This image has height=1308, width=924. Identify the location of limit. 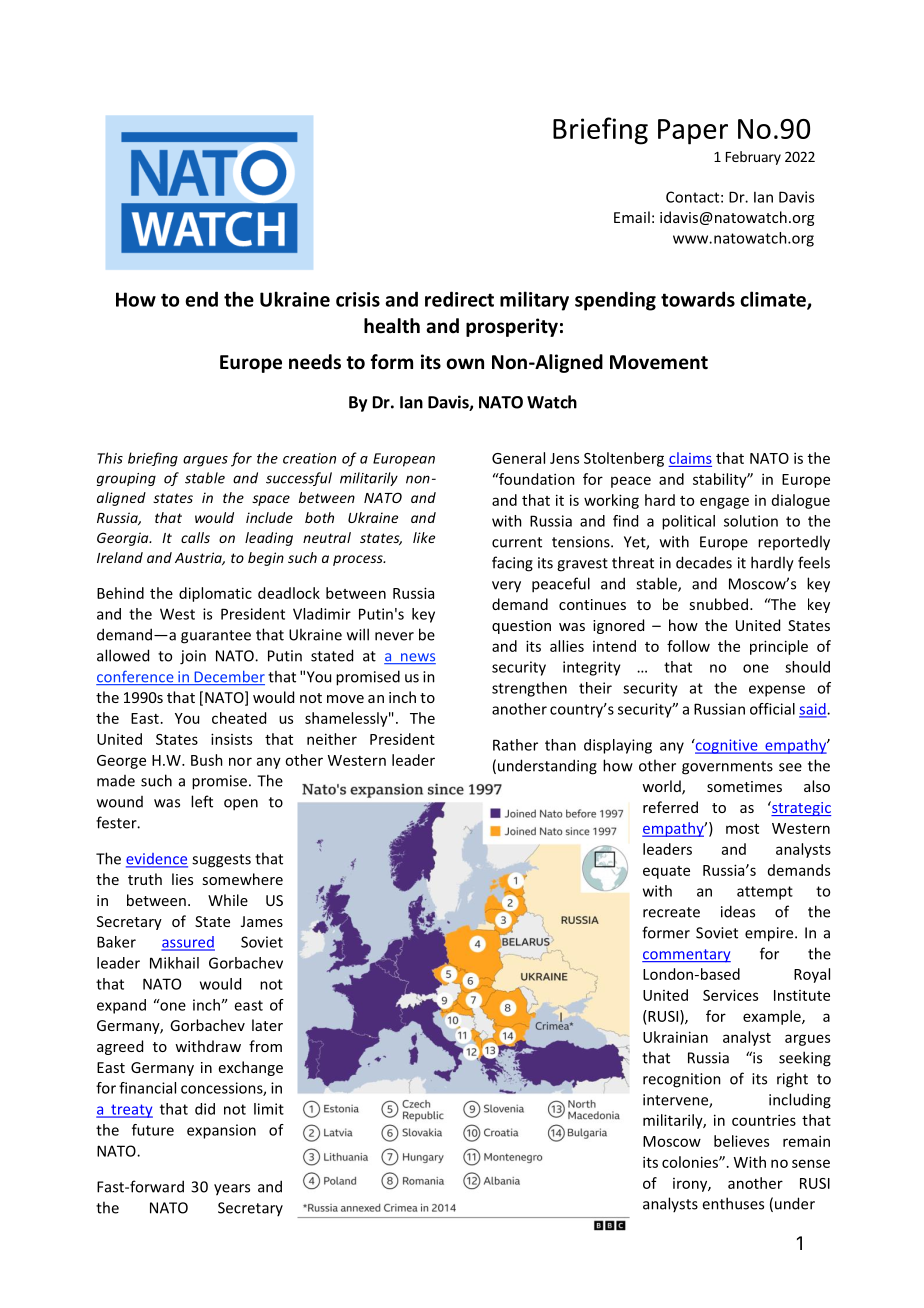
(269, 1109).
